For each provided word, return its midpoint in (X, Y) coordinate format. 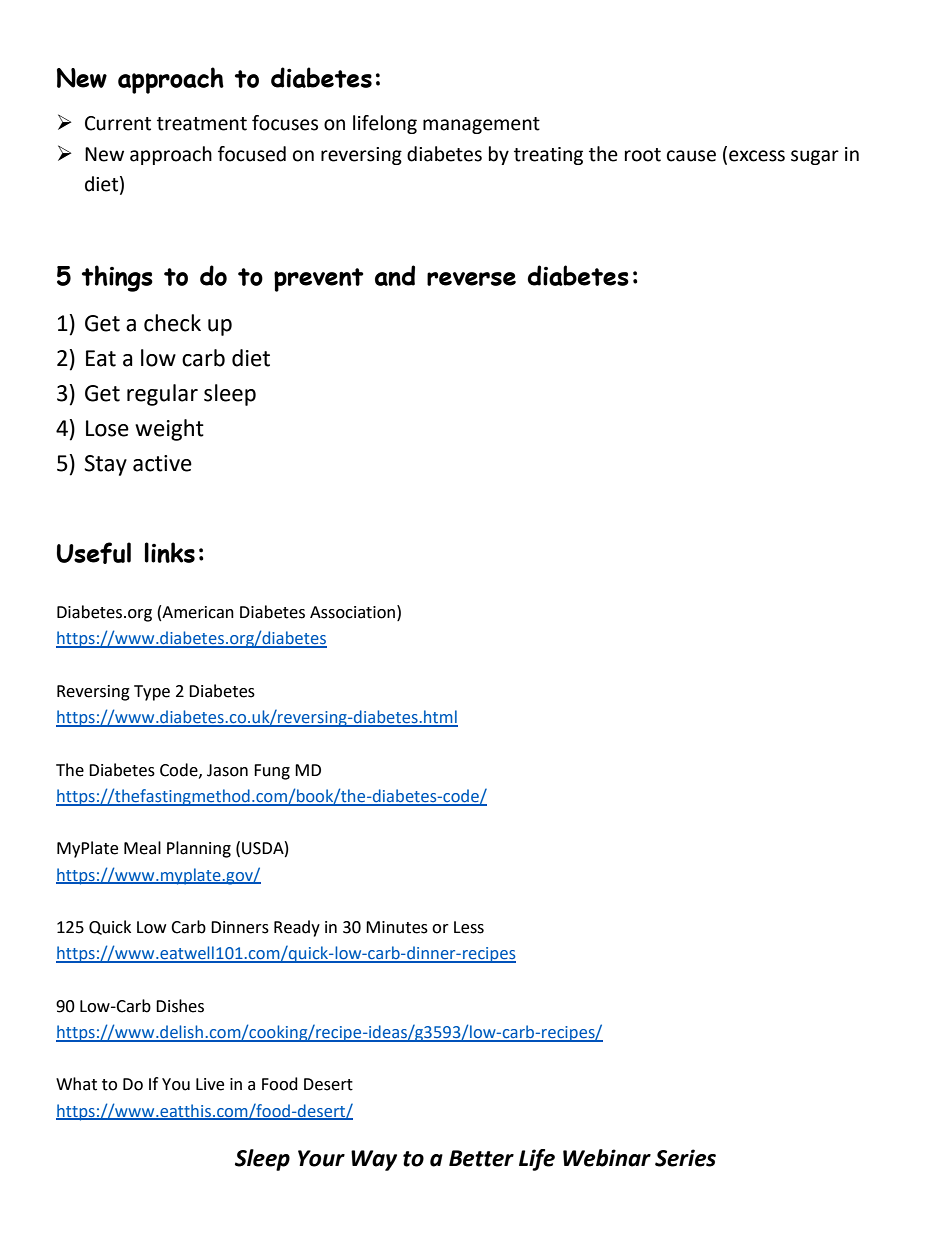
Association (352, 612)
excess (757, 156)
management (481, 125)
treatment (202, 124)
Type (152, 693)
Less (469, 927)
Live (210, 1084)
